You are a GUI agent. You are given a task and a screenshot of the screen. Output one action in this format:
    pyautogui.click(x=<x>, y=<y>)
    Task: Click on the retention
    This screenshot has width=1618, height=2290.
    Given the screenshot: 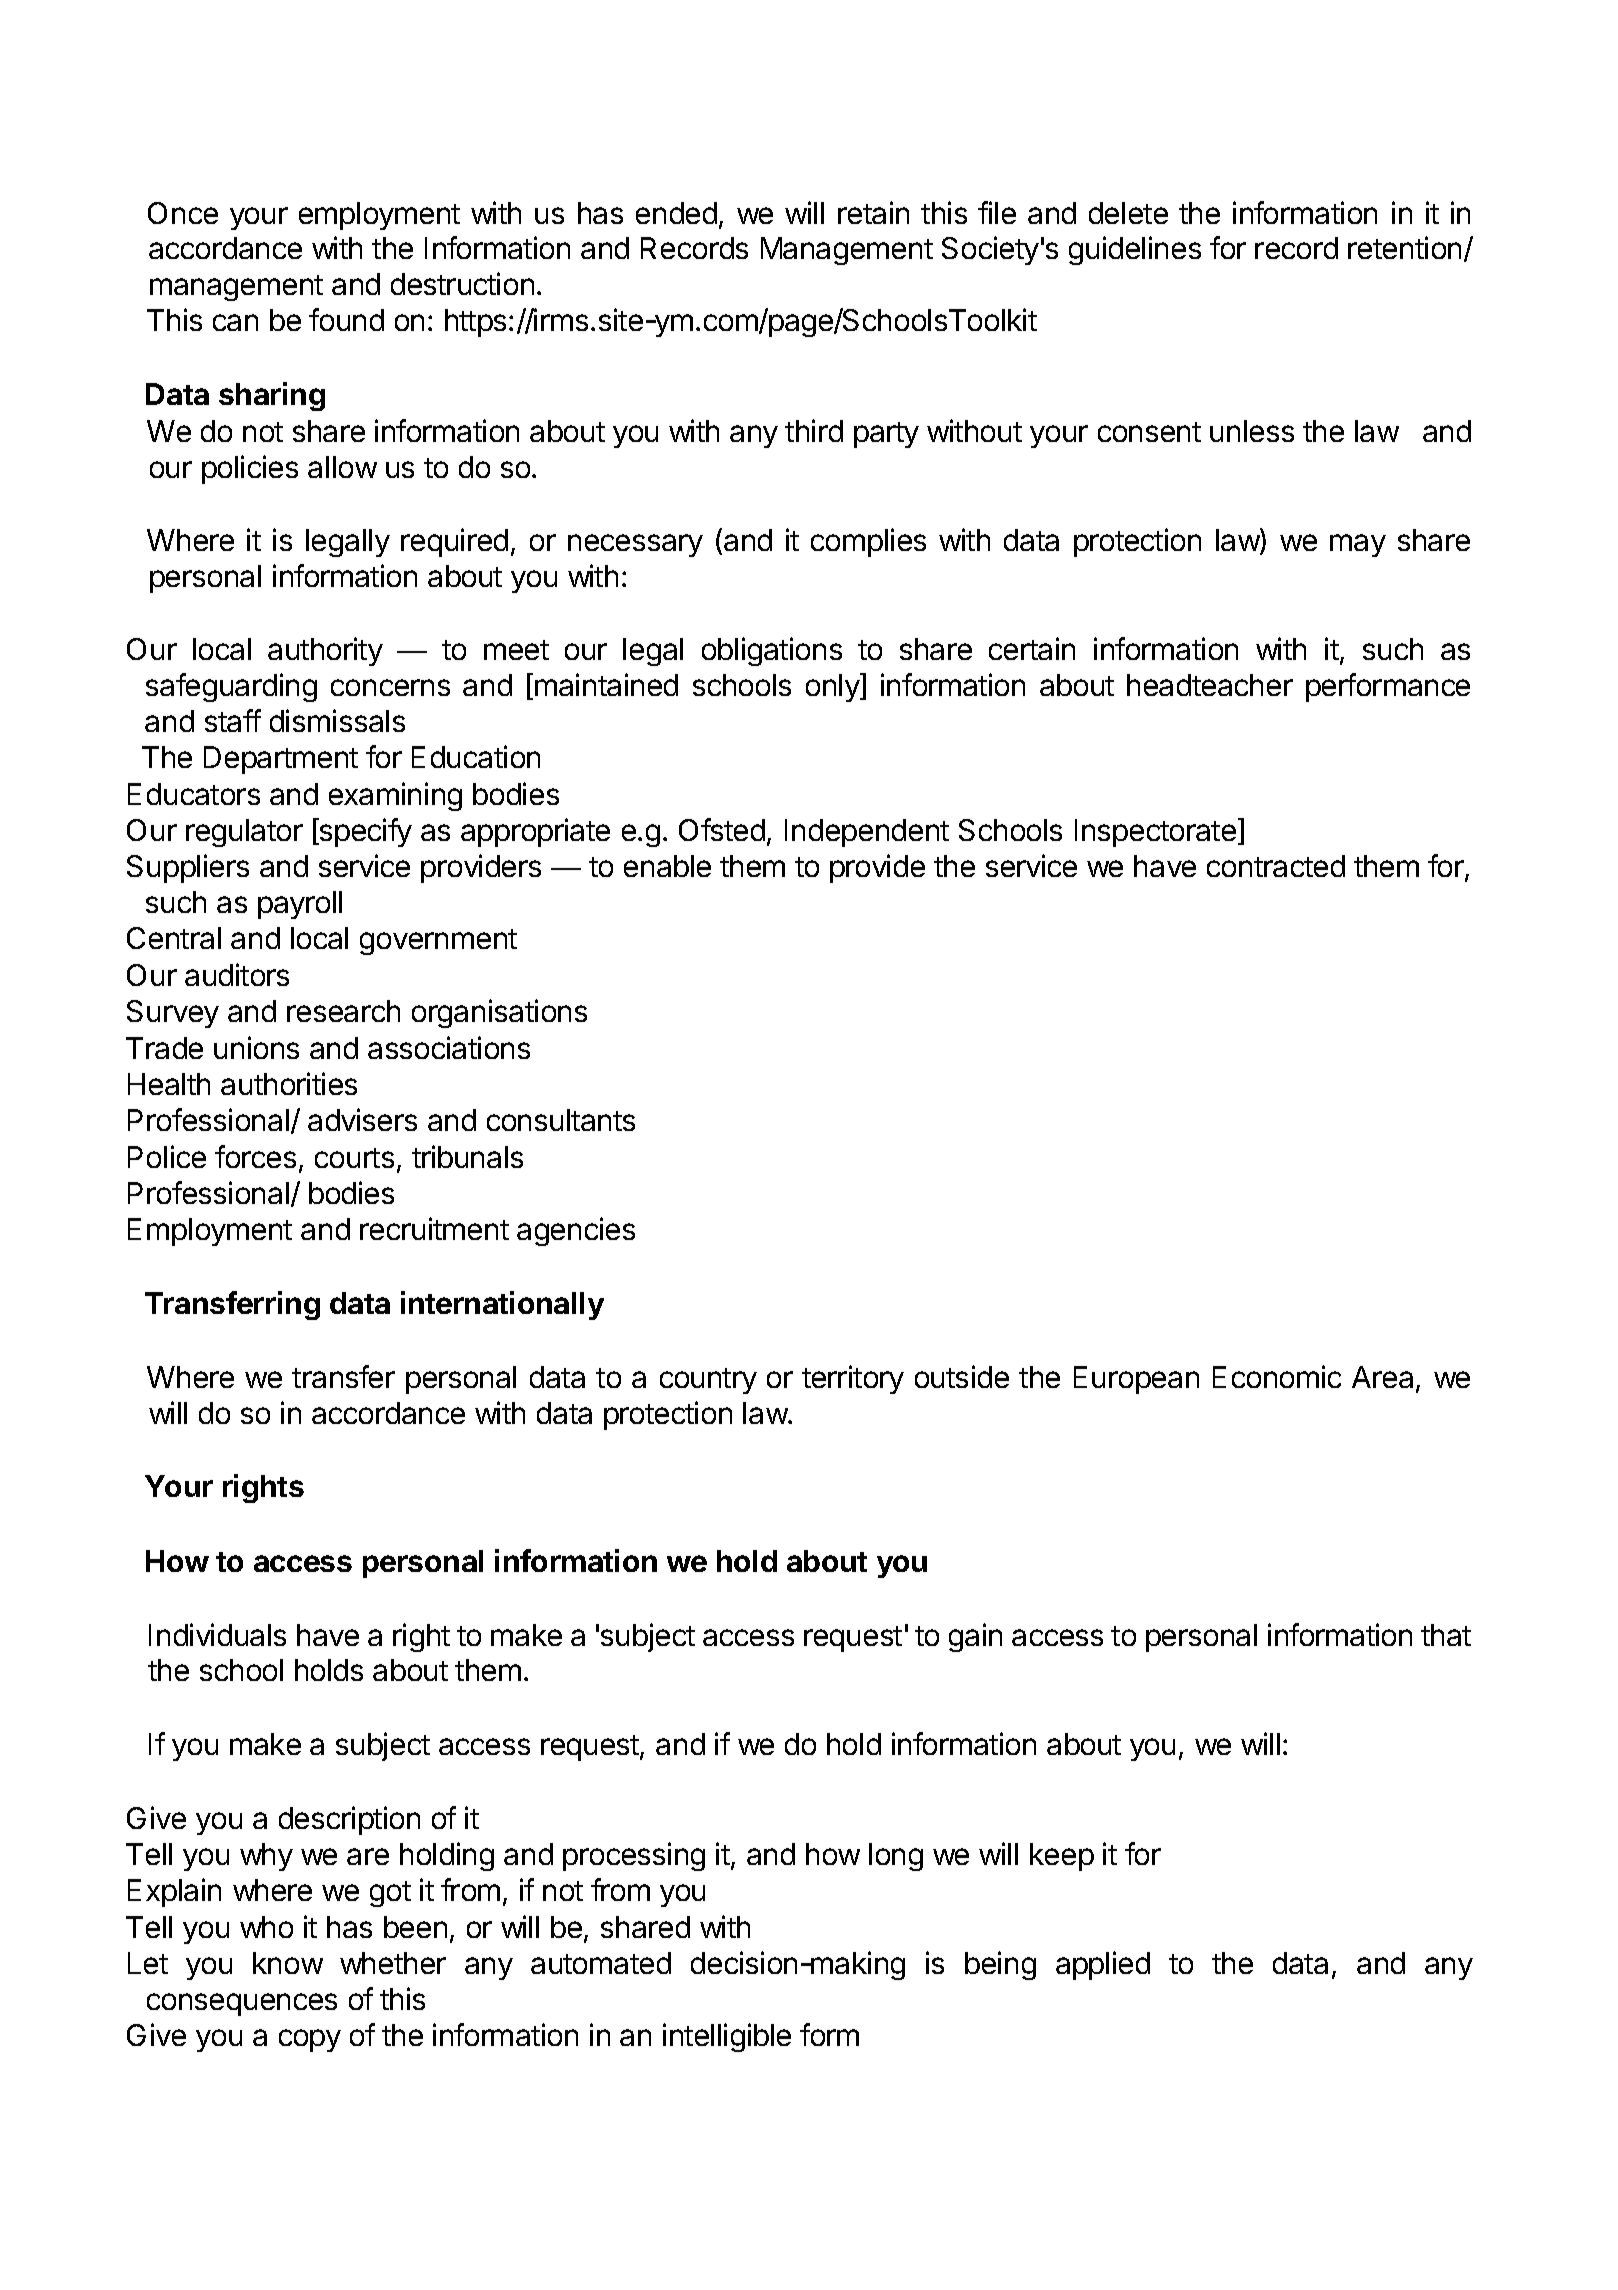 What is the action you would take?
    pyautogui.click(x=1404, y=247)
